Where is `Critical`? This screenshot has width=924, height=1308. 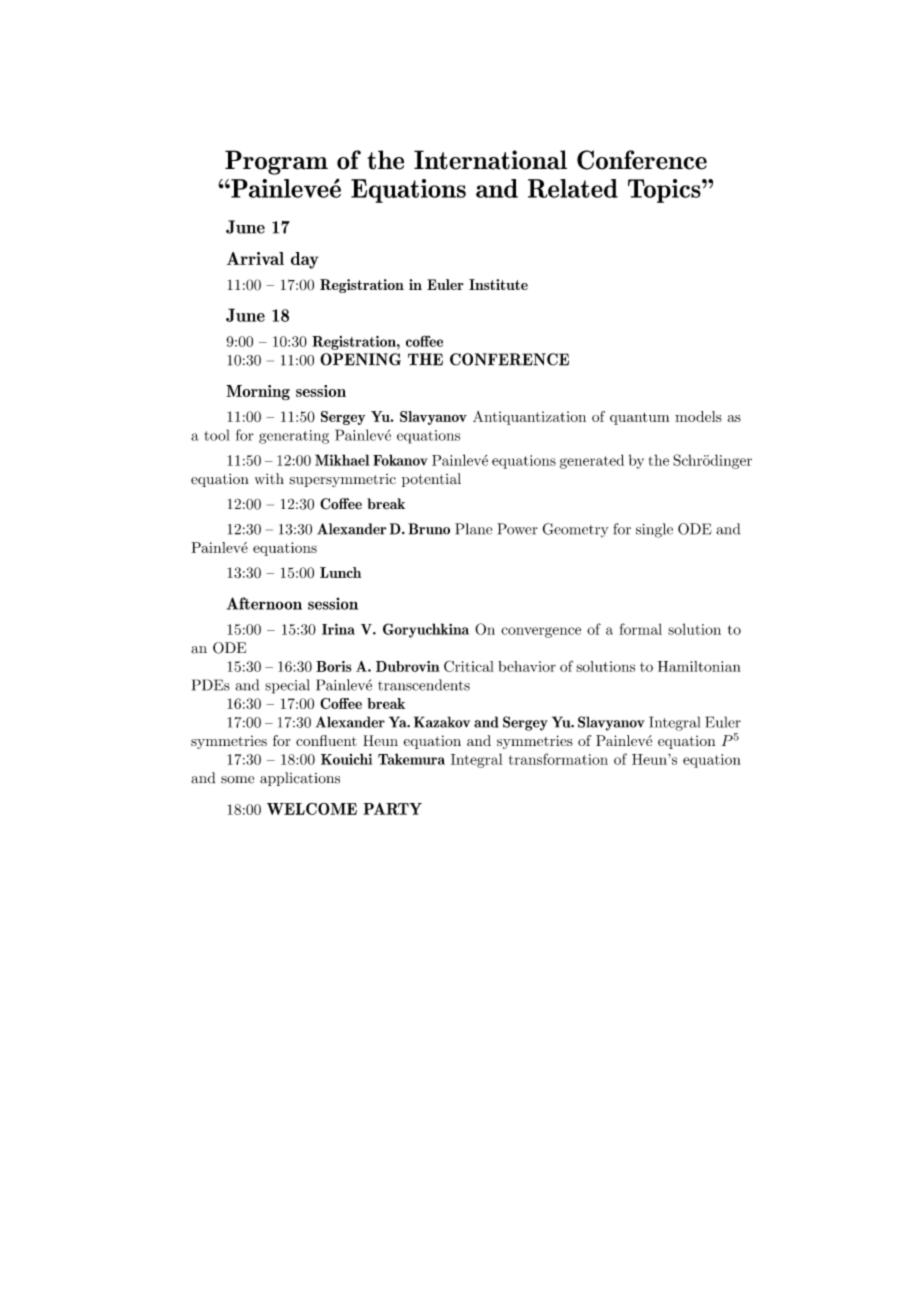 Critical is located at coordinates (469, 666).
